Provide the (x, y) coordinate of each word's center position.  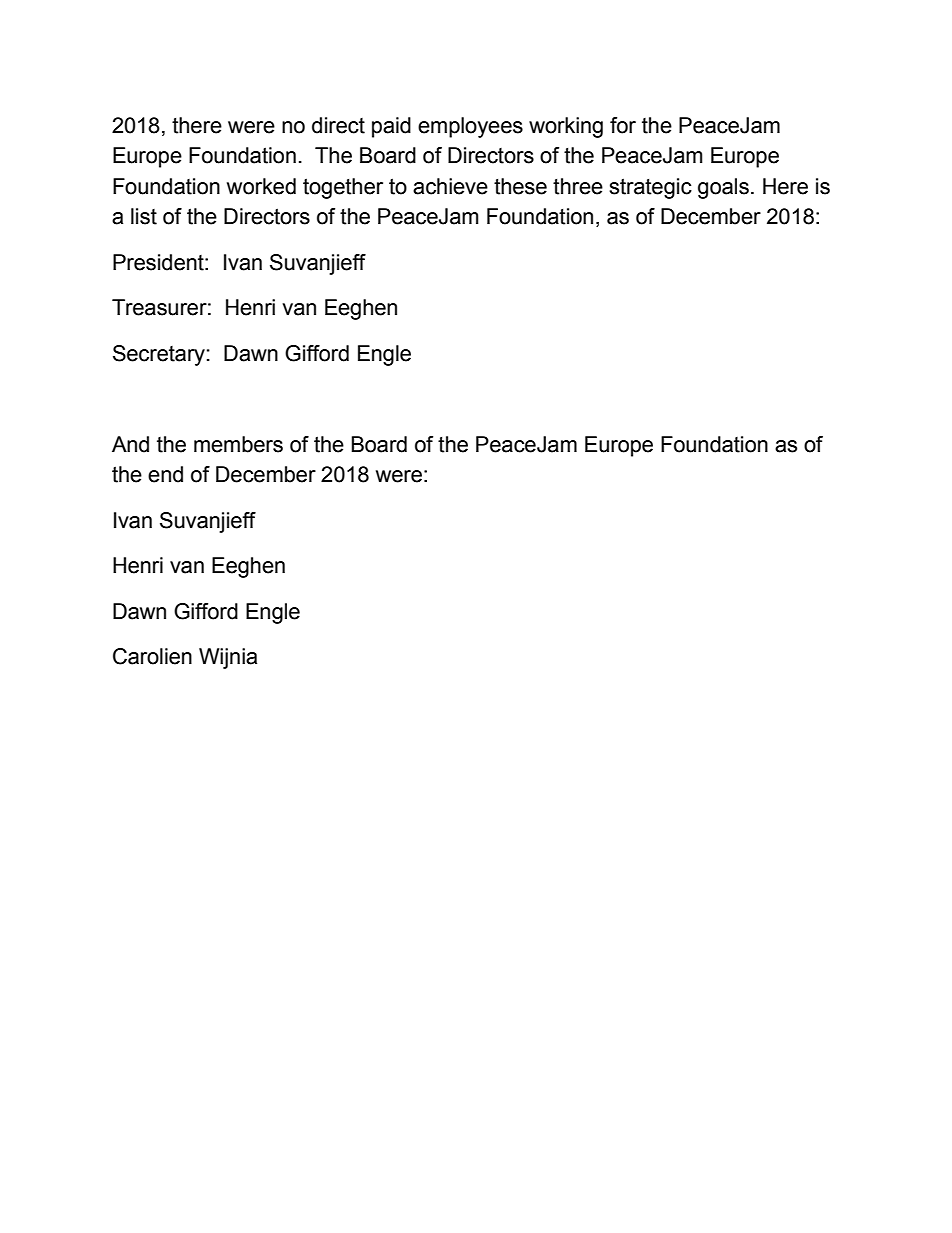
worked (261, 186)
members (238, 444)
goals (723, 188)
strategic (650, 188)
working (566, 127)
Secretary (159, 355)
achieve (450, 186)
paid (391, 127)
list (144, 216)
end (165, 474)
